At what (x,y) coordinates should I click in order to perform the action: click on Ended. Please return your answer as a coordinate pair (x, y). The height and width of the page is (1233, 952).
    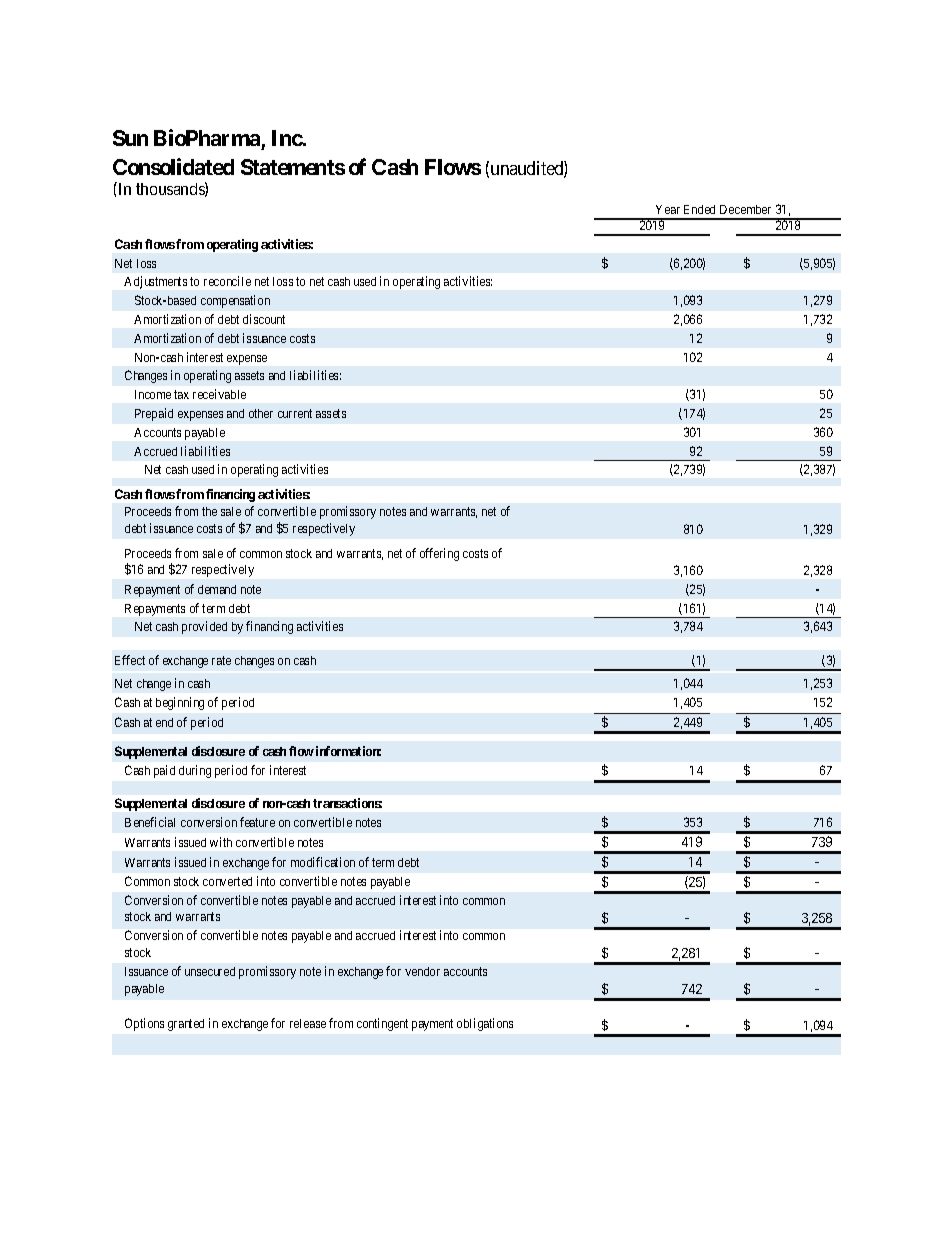
    Looking at the image, I should click on (699, 209).
